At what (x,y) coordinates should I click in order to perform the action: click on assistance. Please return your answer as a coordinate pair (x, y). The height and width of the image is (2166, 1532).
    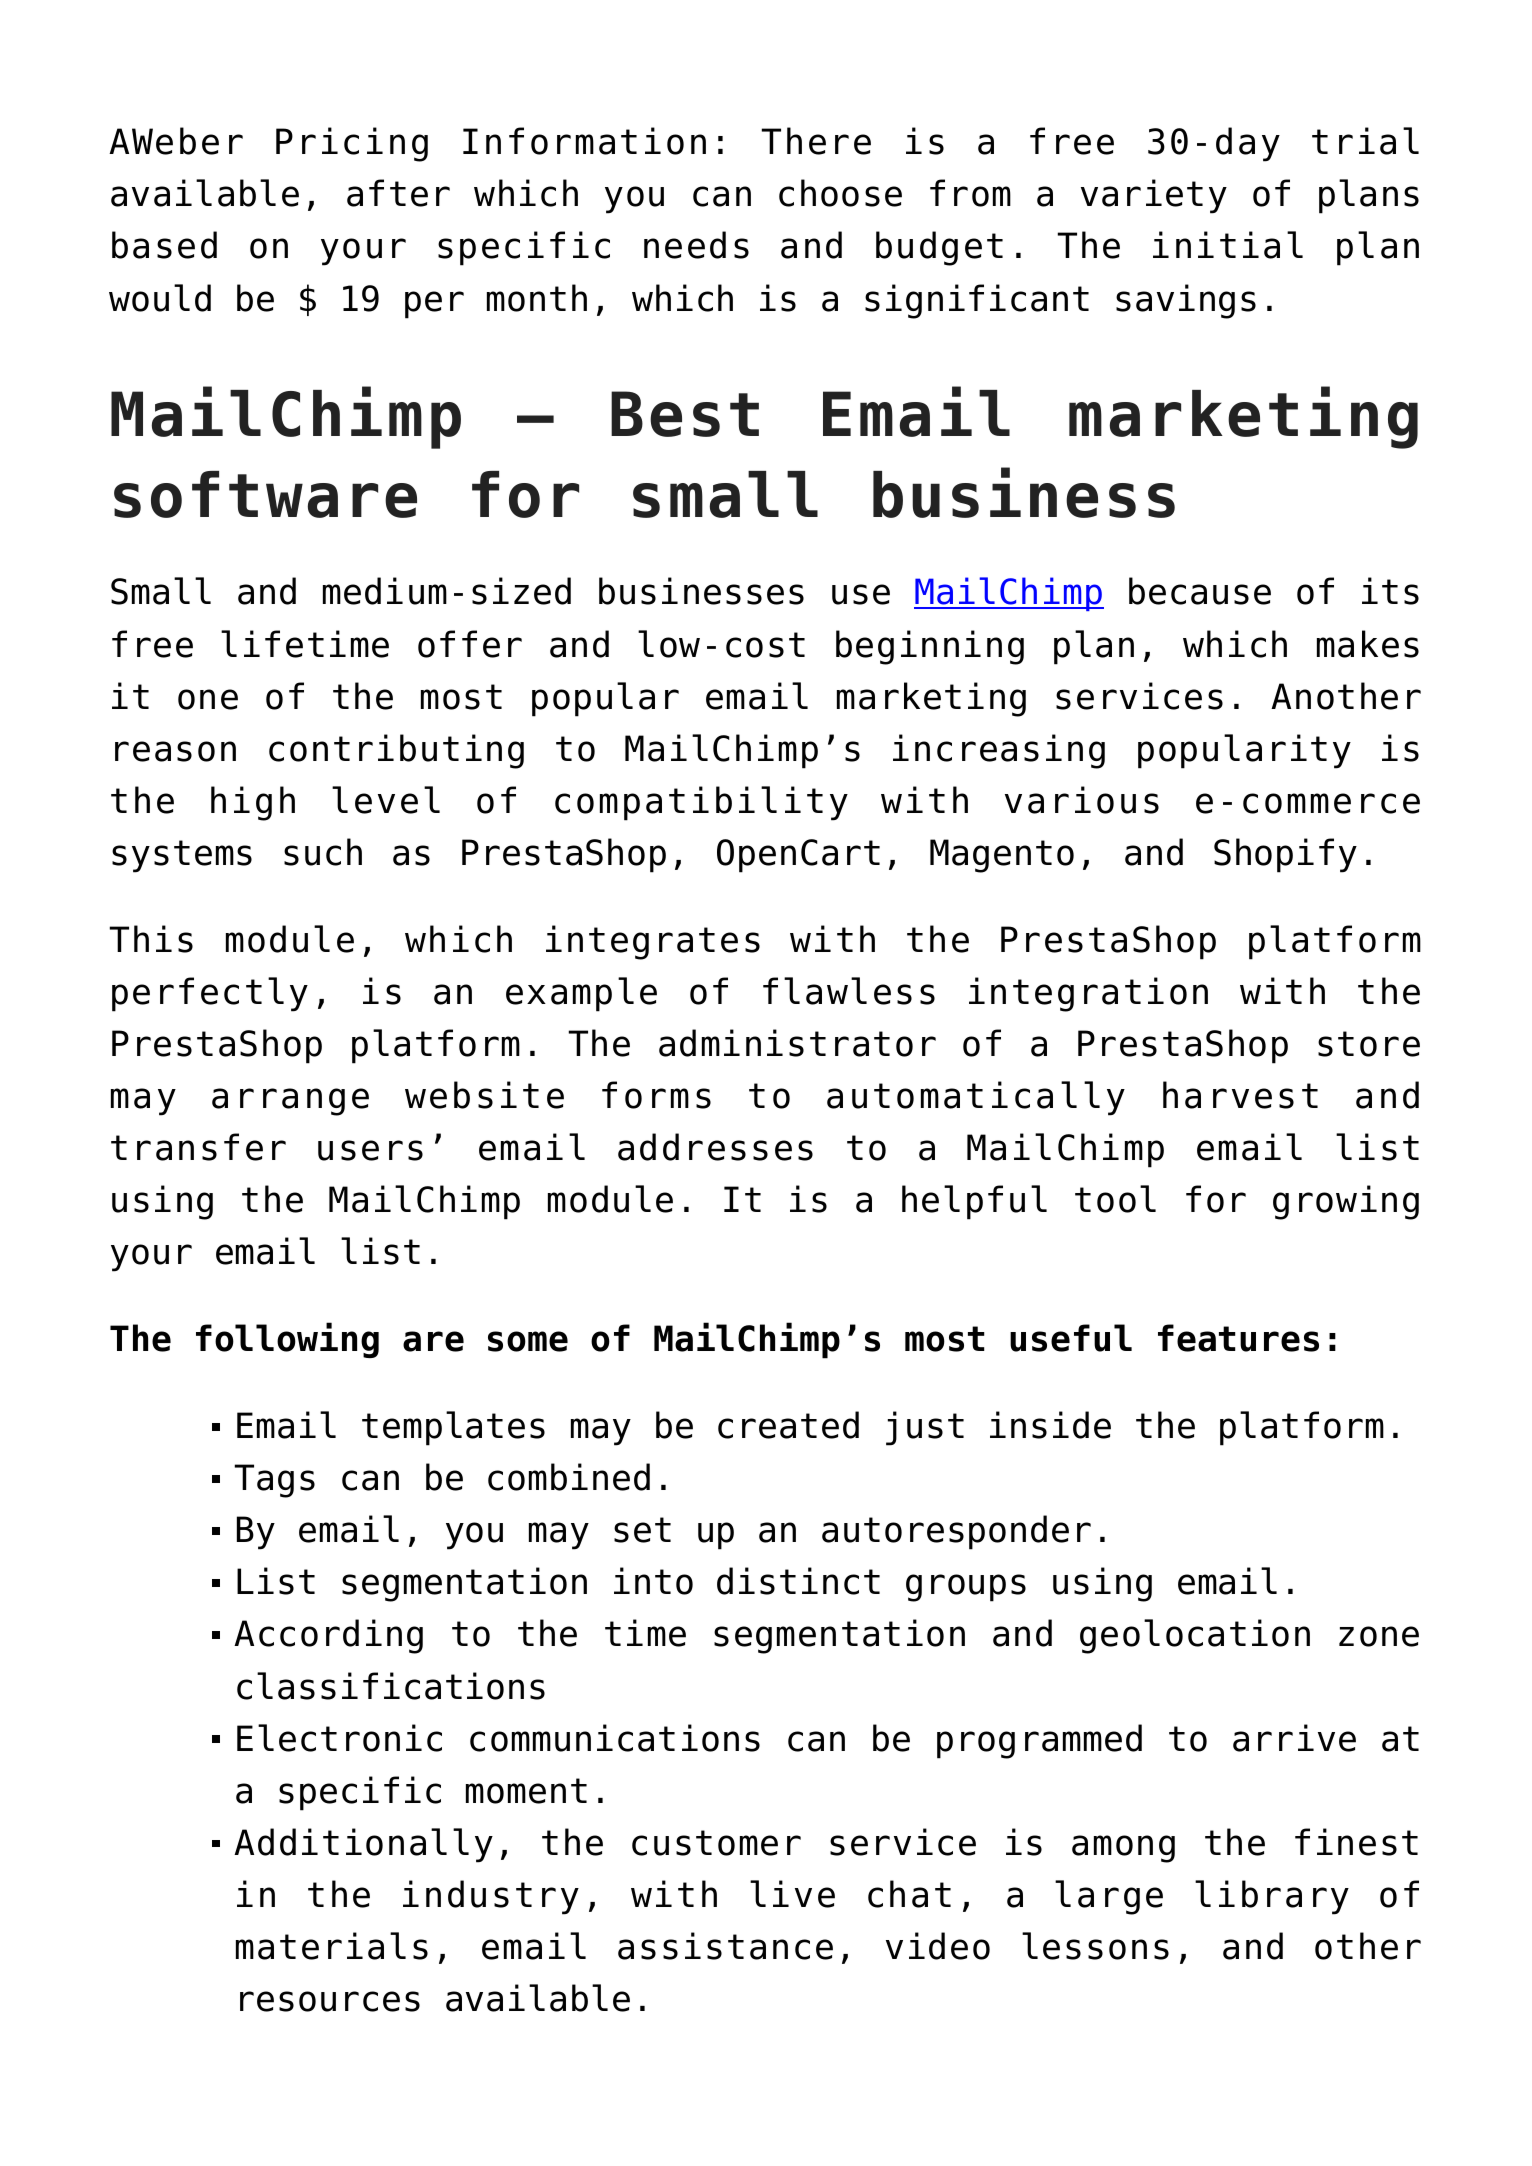
    Looking at the image, I should click on (725, 1946).
